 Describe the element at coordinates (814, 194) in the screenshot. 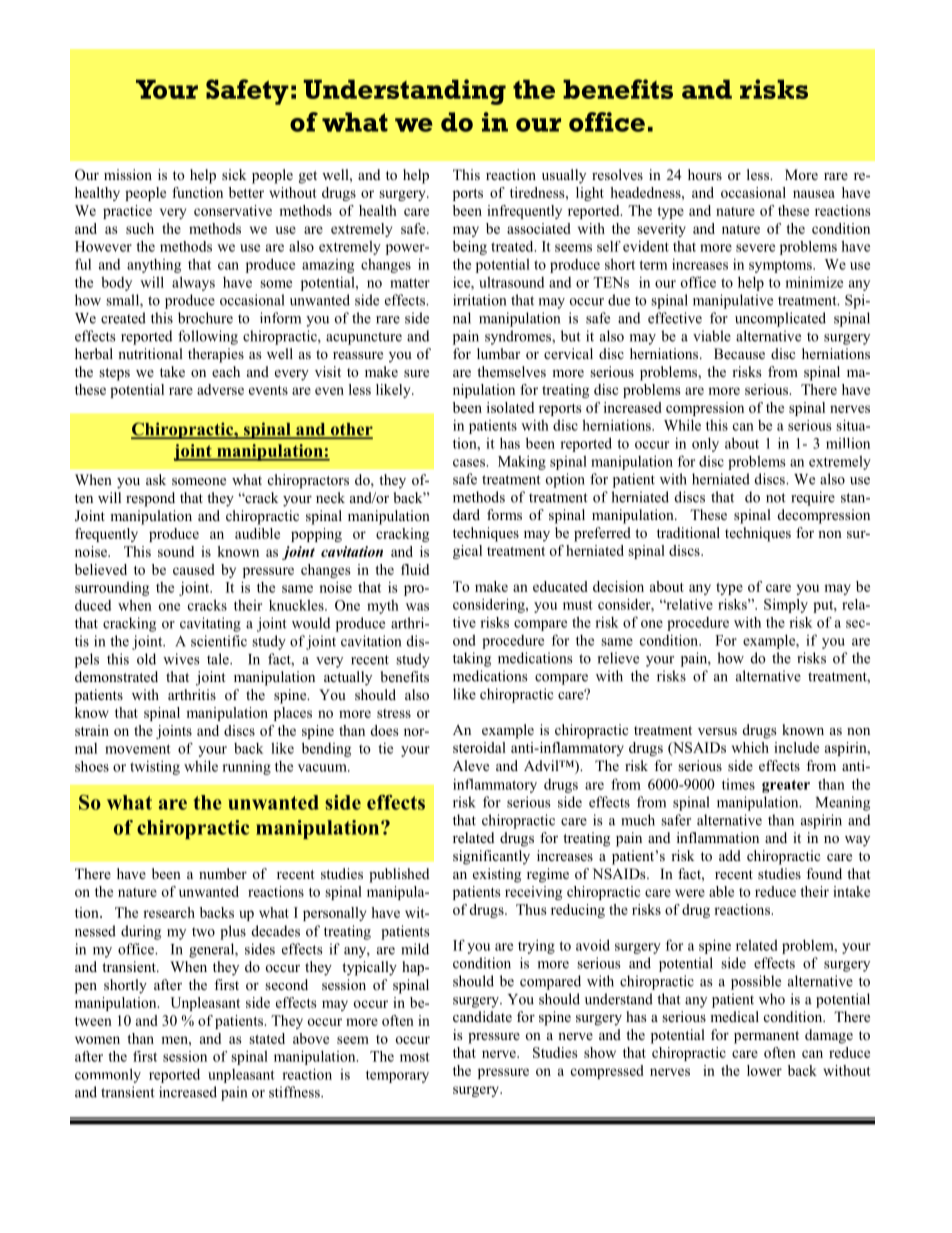

I see `nausea` at that location.
